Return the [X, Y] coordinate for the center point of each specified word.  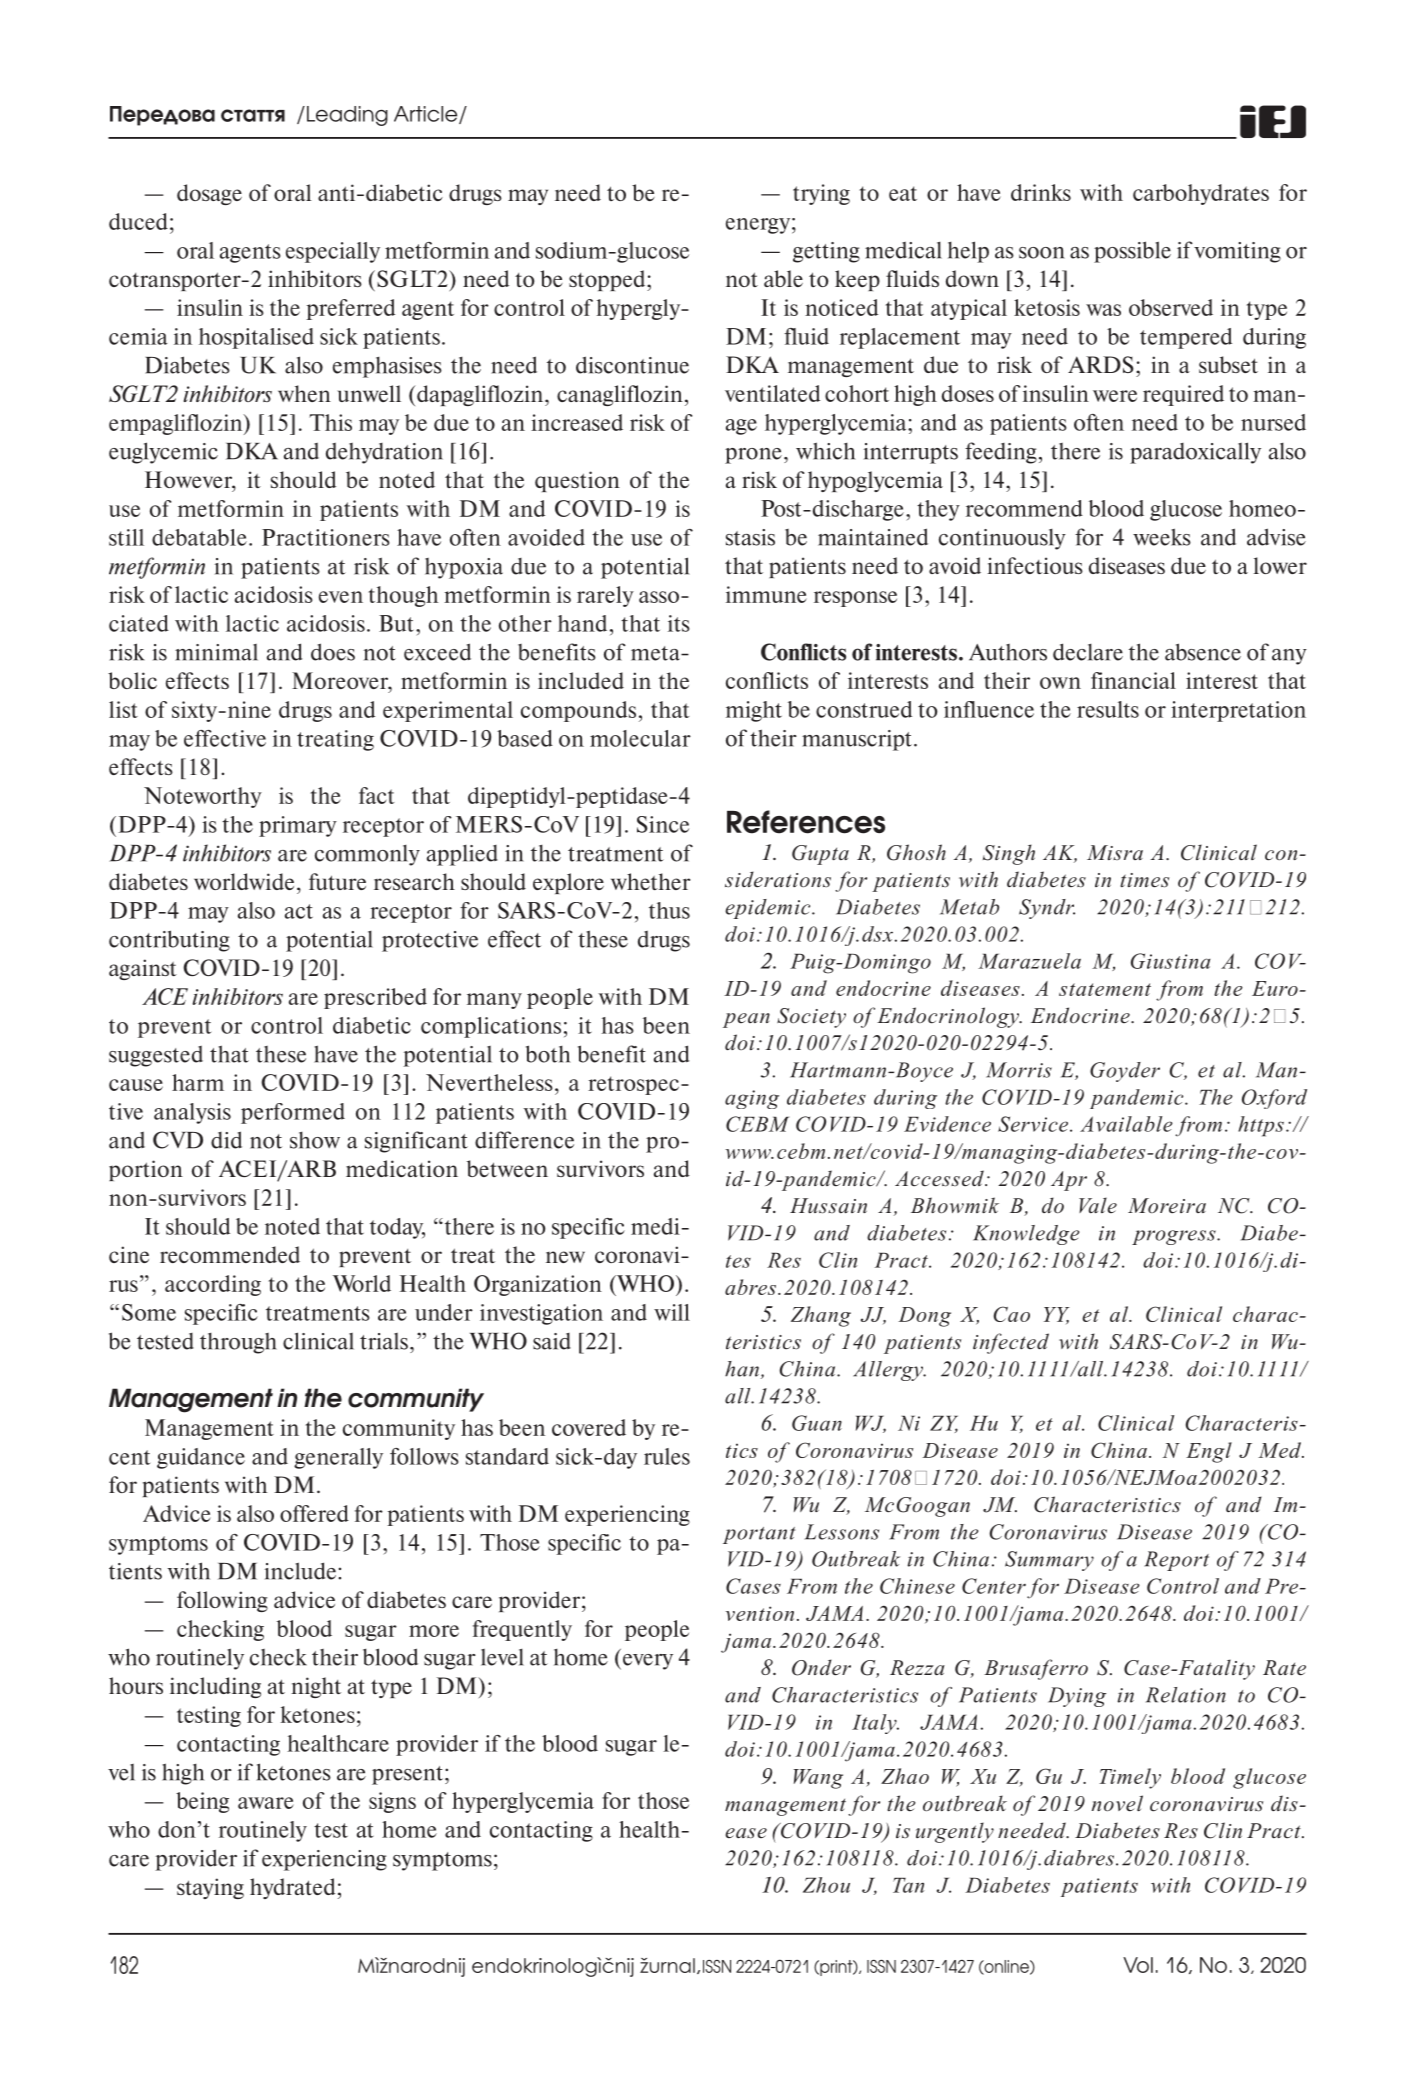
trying [821, 194]
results [1108, 709]
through [238, 1343]
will [672, 1312]
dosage [209, 194]
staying [210, 1888]
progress [1175, 1237]
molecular [640, 738]
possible [1132, 252]
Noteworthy [203, 797]
